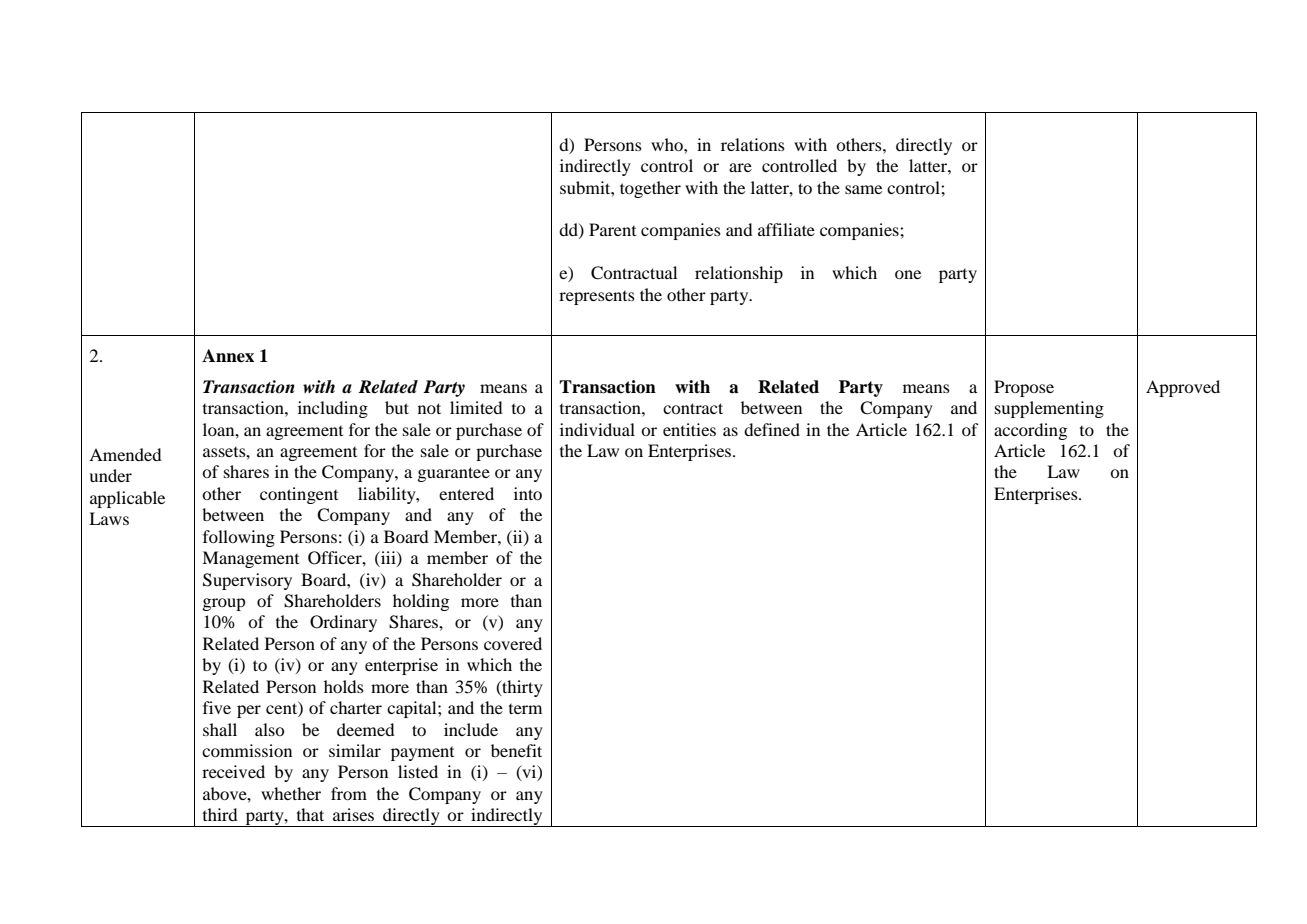 The width and height of the page is (1307, 924). What do you see at coordinates (668, 144) in the page?
I see `who` at bounding box center [668, 144].
